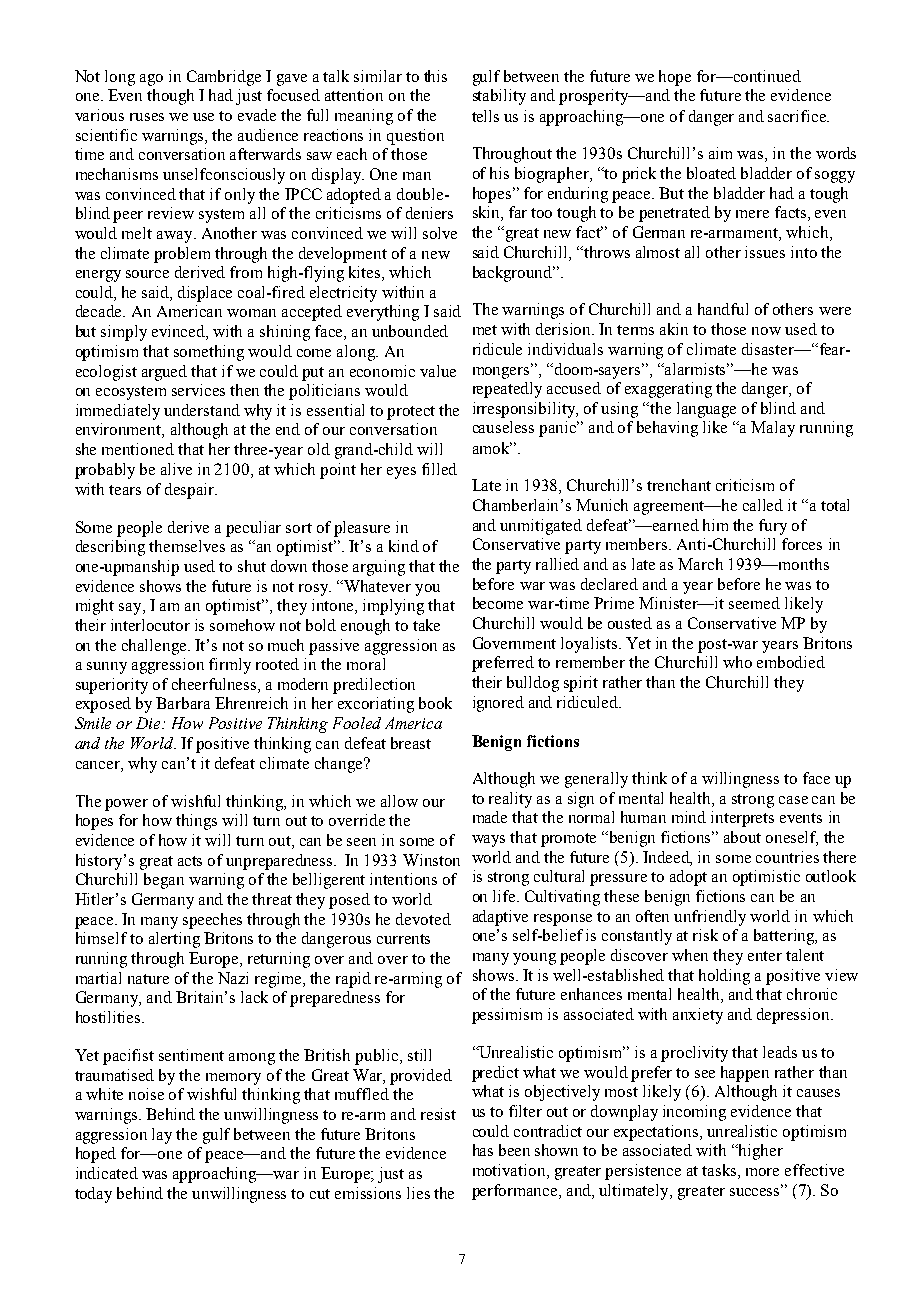 The height and width of the screenshot is (1308, 924). Describe the element at coordinates (410, 331) in the screenshot. I see `unbounded` at that location.
